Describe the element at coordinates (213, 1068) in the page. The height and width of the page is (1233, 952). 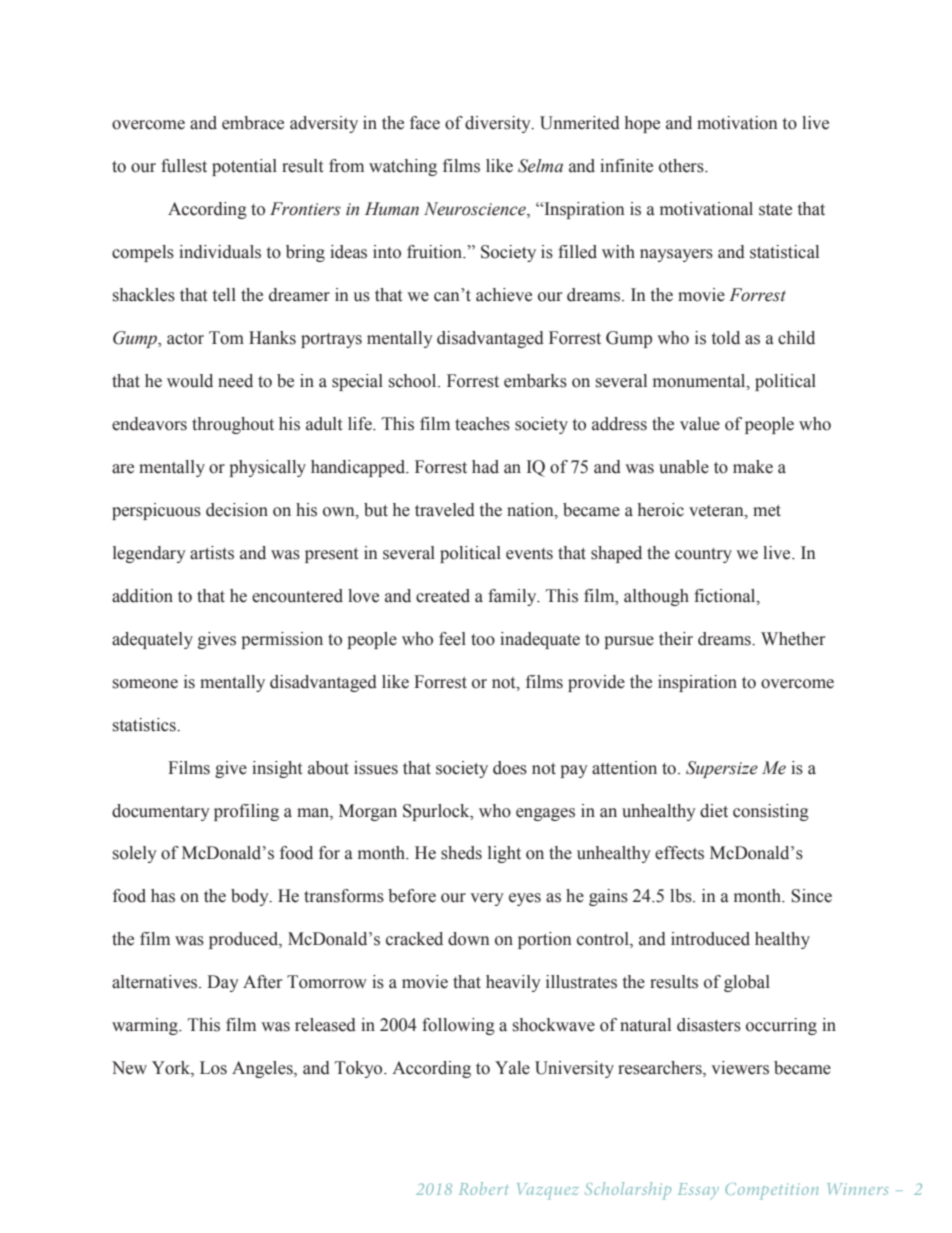
I see `Los` at that location.
